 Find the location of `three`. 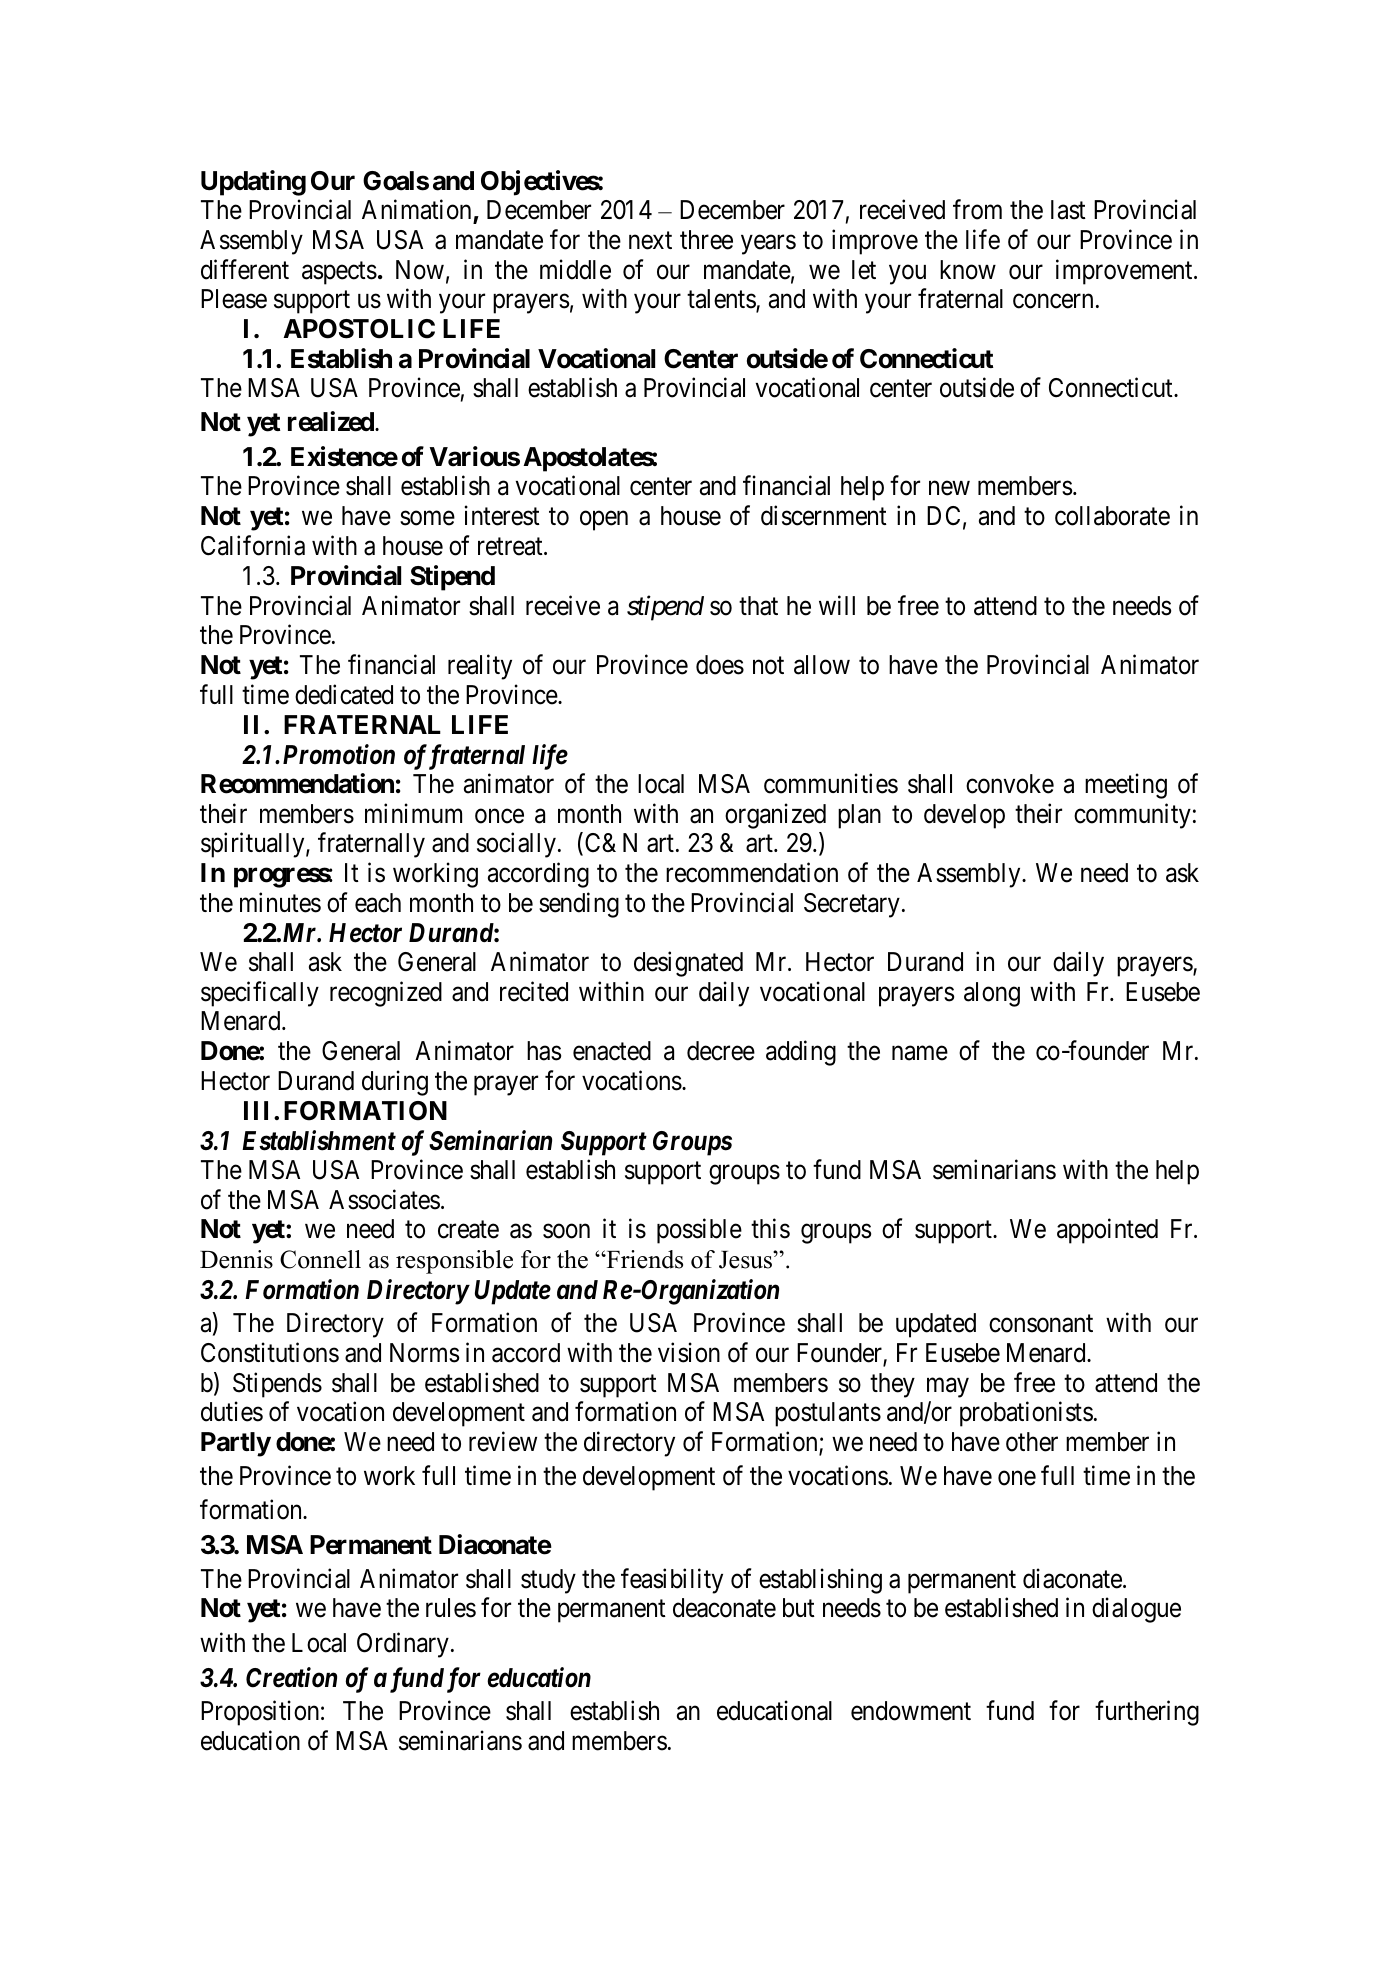

three is located at coordinates (706, 240).
